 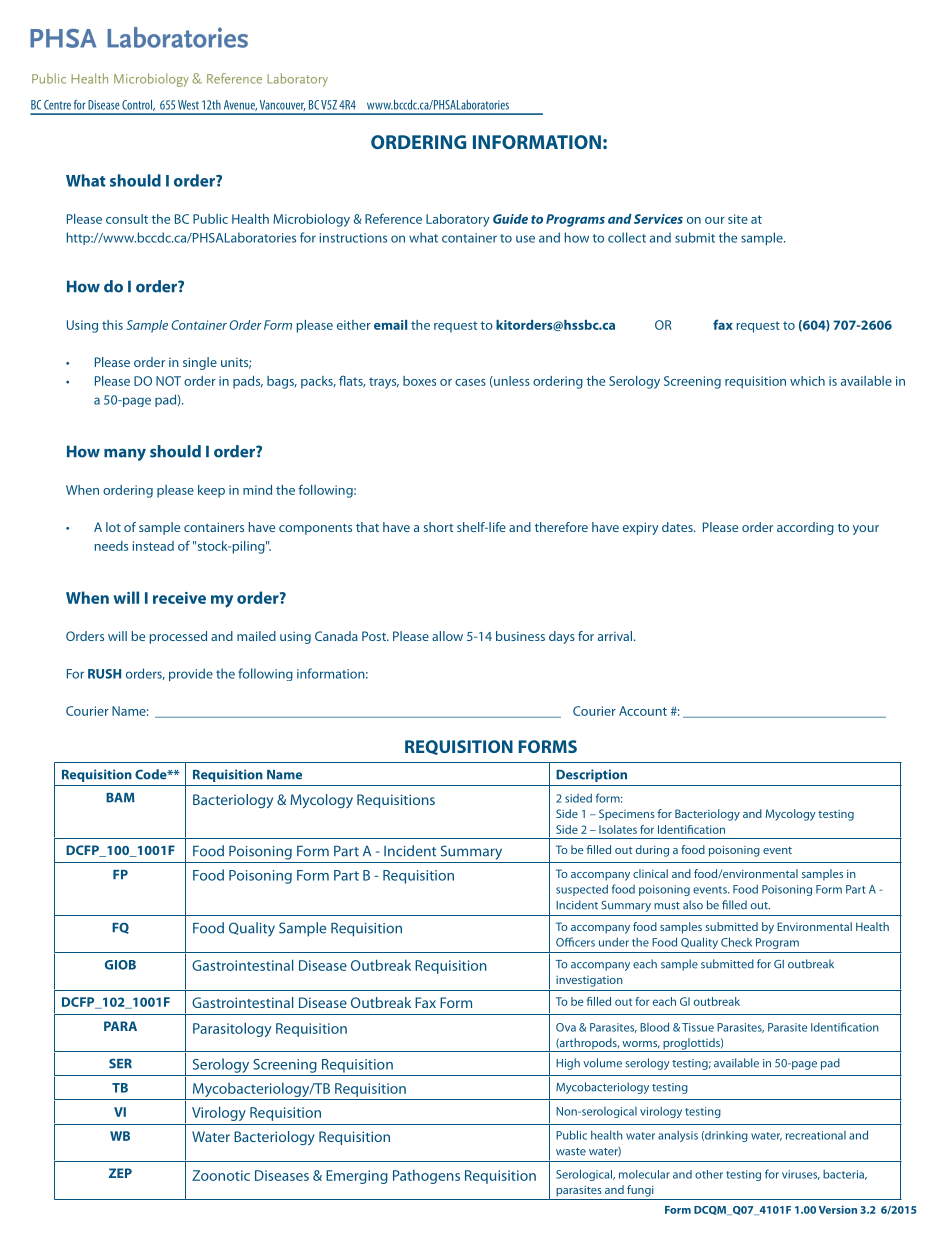 I want to click on Services, so click(x=658, y=219).
